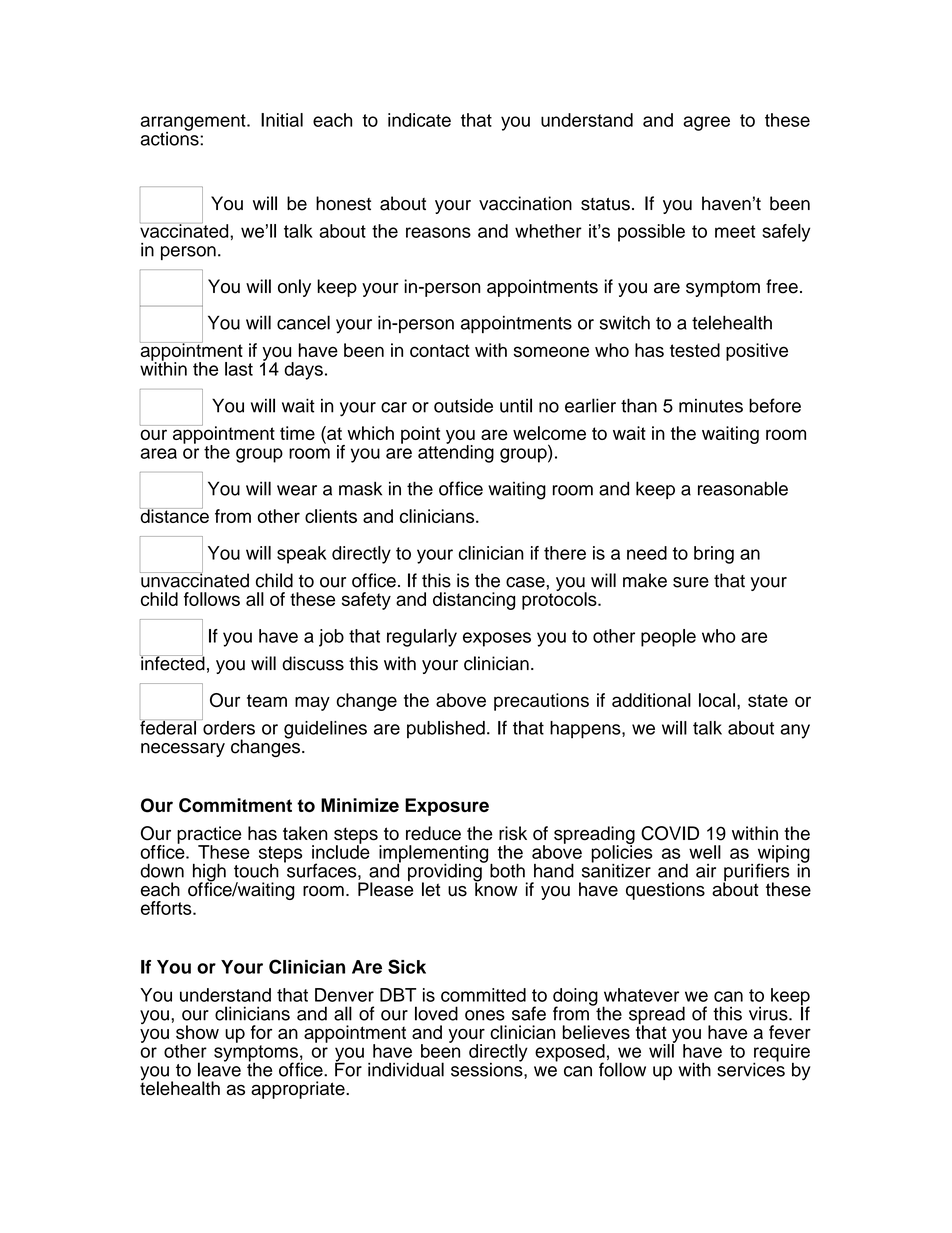 The image size is (952, 1233). I want to click on minutes, so click(711, 406).
